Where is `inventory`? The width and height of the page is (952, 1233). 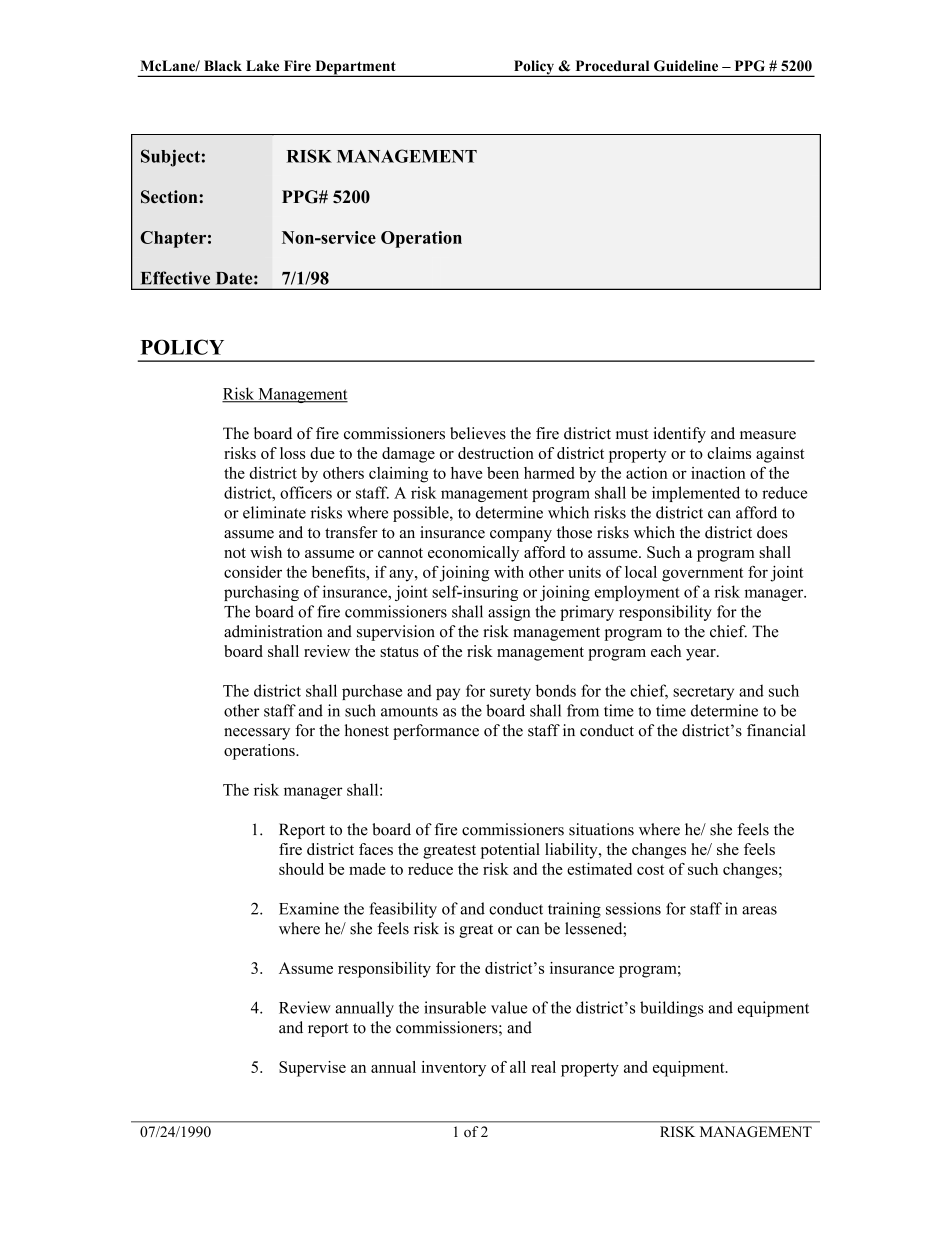
inventory is located at coordinates (453, 1069).
